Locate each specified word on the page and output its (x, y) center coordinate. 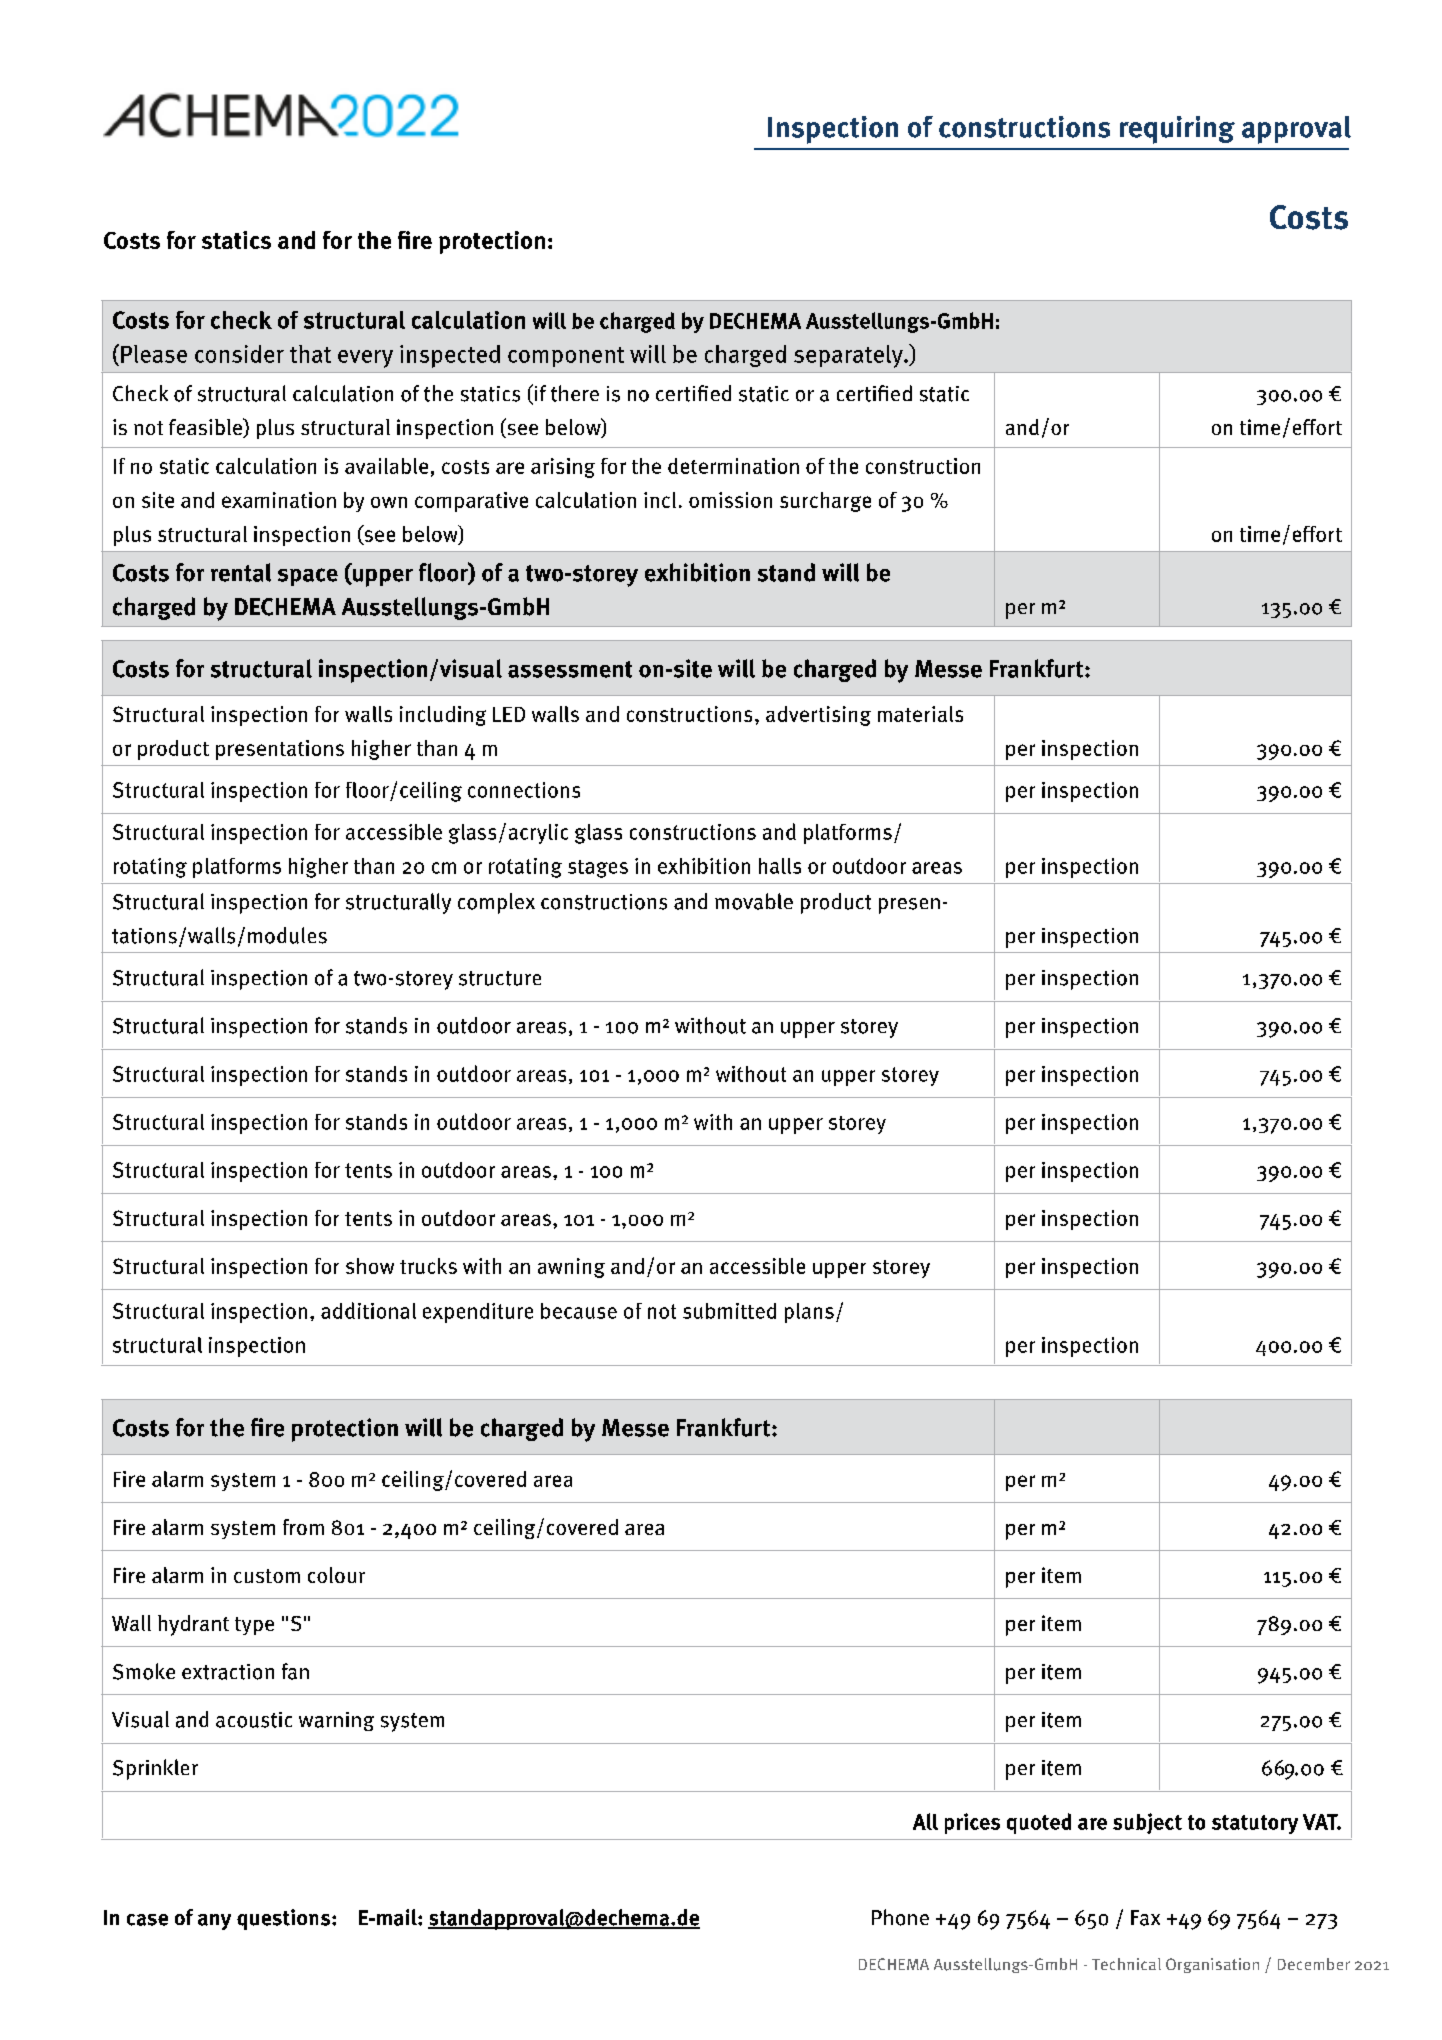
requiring (1177, 130)
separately (849, 356)
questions (285, 1919)
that (310, 354)
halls (780, 866)
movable (754, 901)
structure (500, 978)
